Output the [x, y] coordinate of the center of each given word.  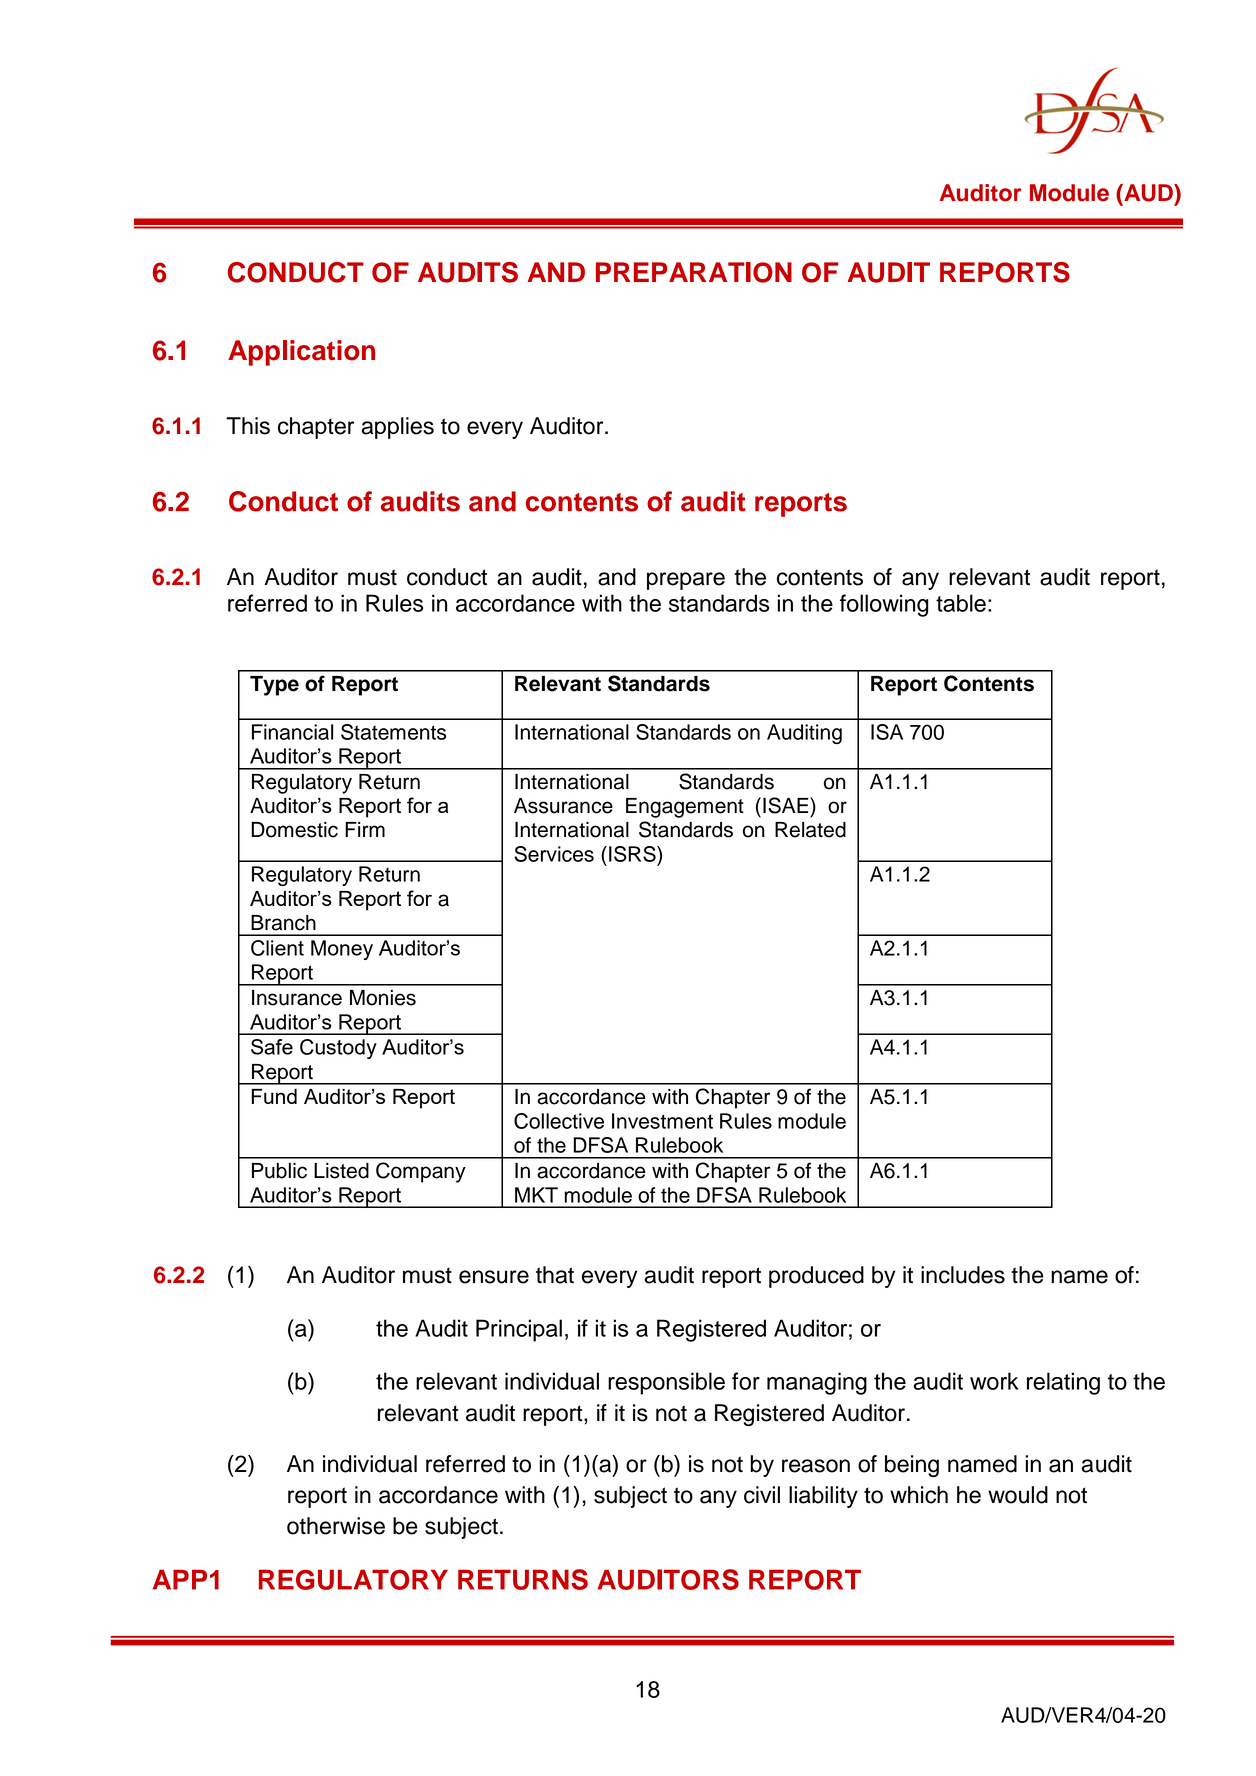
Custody [338, 1049]
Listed [341, 1171]
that [555, 1275]
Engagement [685, 808]
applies [397, 428]
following [884, 605]
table [961, 603]
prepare [686, 581]
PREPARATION [694, 272]
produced [816, 1277]
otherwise [336, 1526]
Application [301, 353]
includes [963, 1275]
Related [810, 830]
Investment [662, 1121]
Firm [365, 829]
